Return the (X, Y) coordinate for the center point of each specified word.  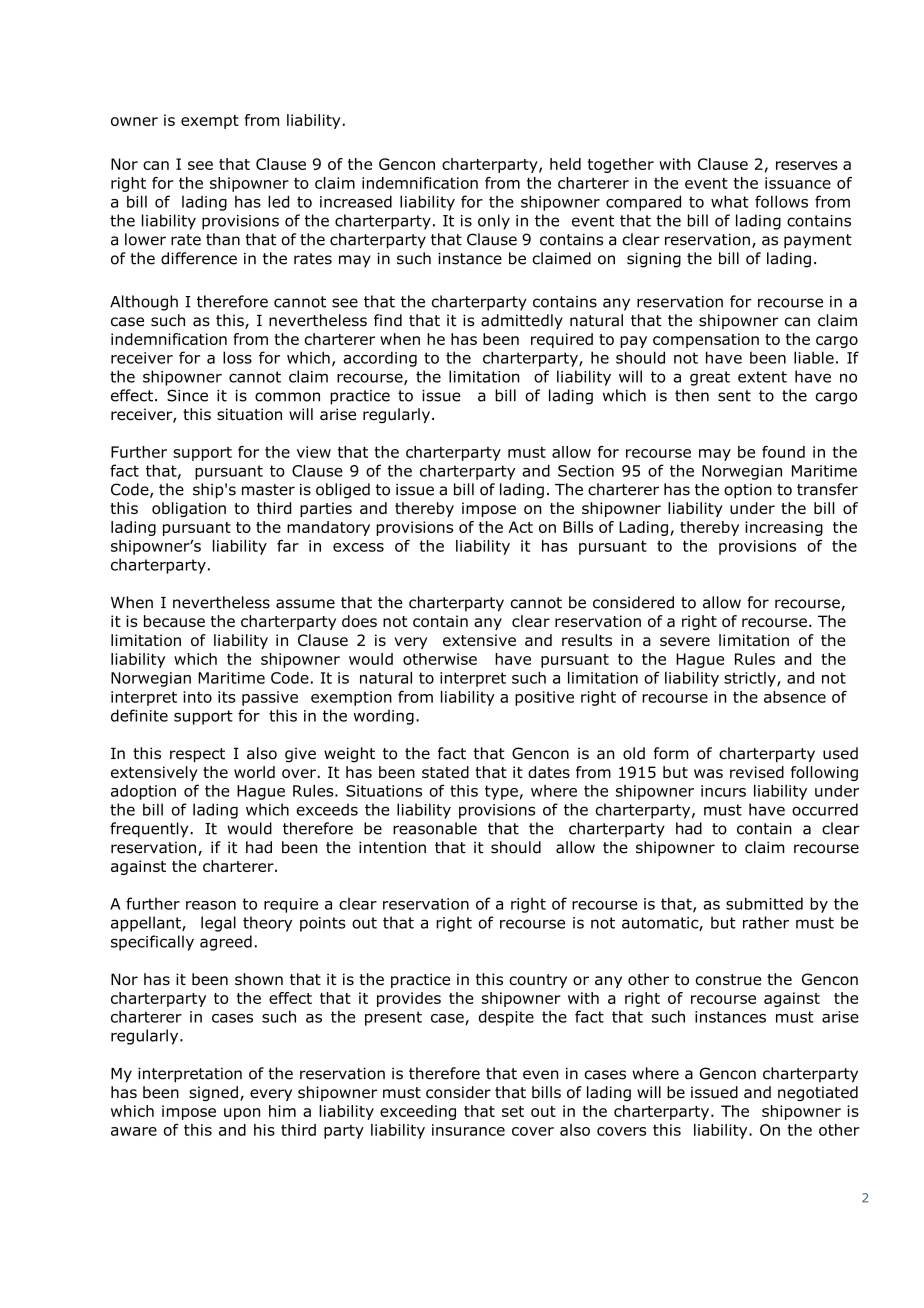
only (494, 222)
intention (392, 847)
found (783, 452)
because (174, 621)
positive (544, 698)
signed (213, 1093)
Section (586, 471)
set (513, 1111)
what (730, 201)
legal (218, 924)
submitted (764, 903)
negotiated (818, 1093)
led (278, 201)
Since (187, 395)
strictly (751, 679)
